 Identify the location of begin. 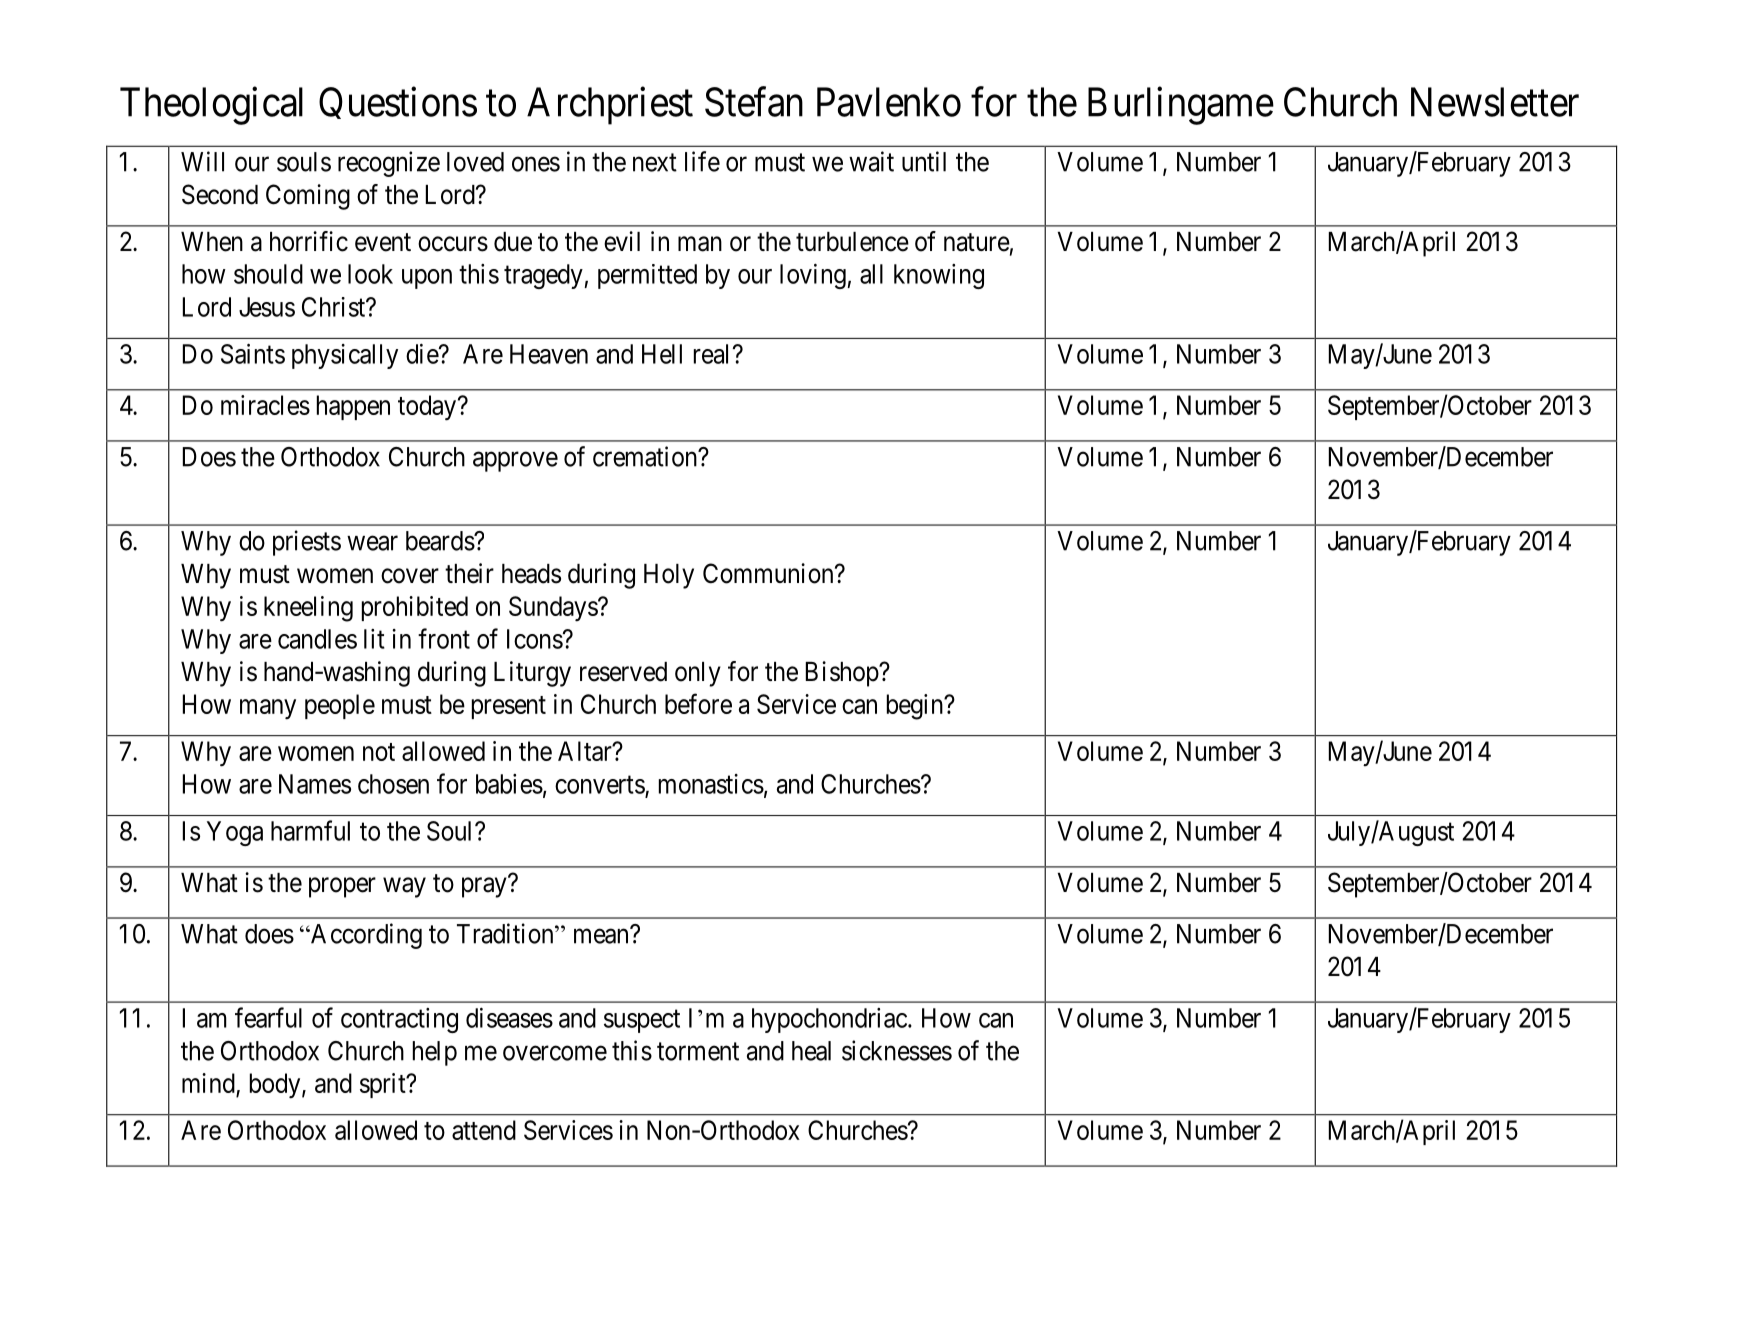
(916, 707).
